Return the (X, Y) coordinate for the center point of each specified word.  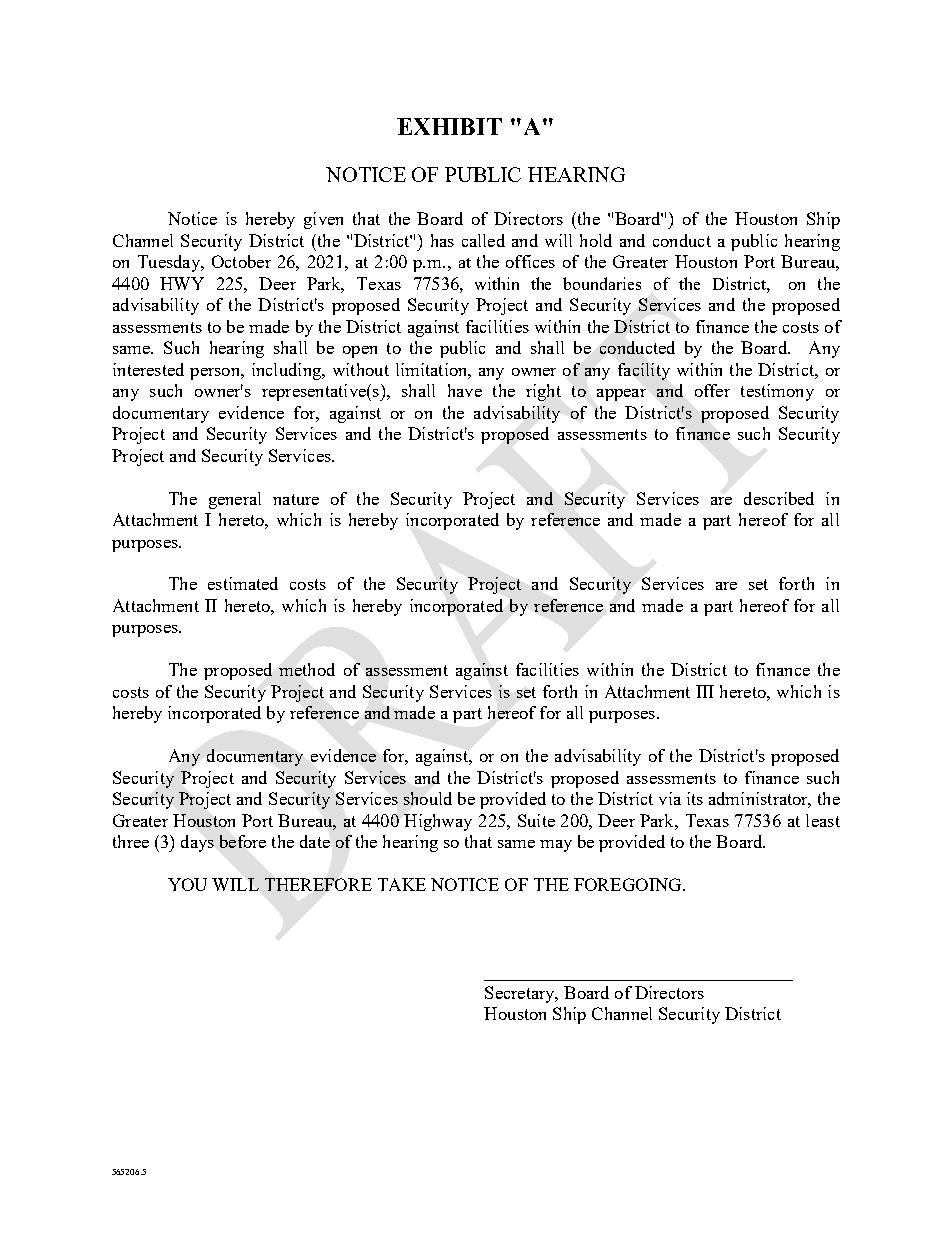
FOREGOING (629, 884)
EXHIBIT (449, 126)
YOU (187, 884)
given (323, 220)
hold (596, 240)
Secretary (521, 994)
